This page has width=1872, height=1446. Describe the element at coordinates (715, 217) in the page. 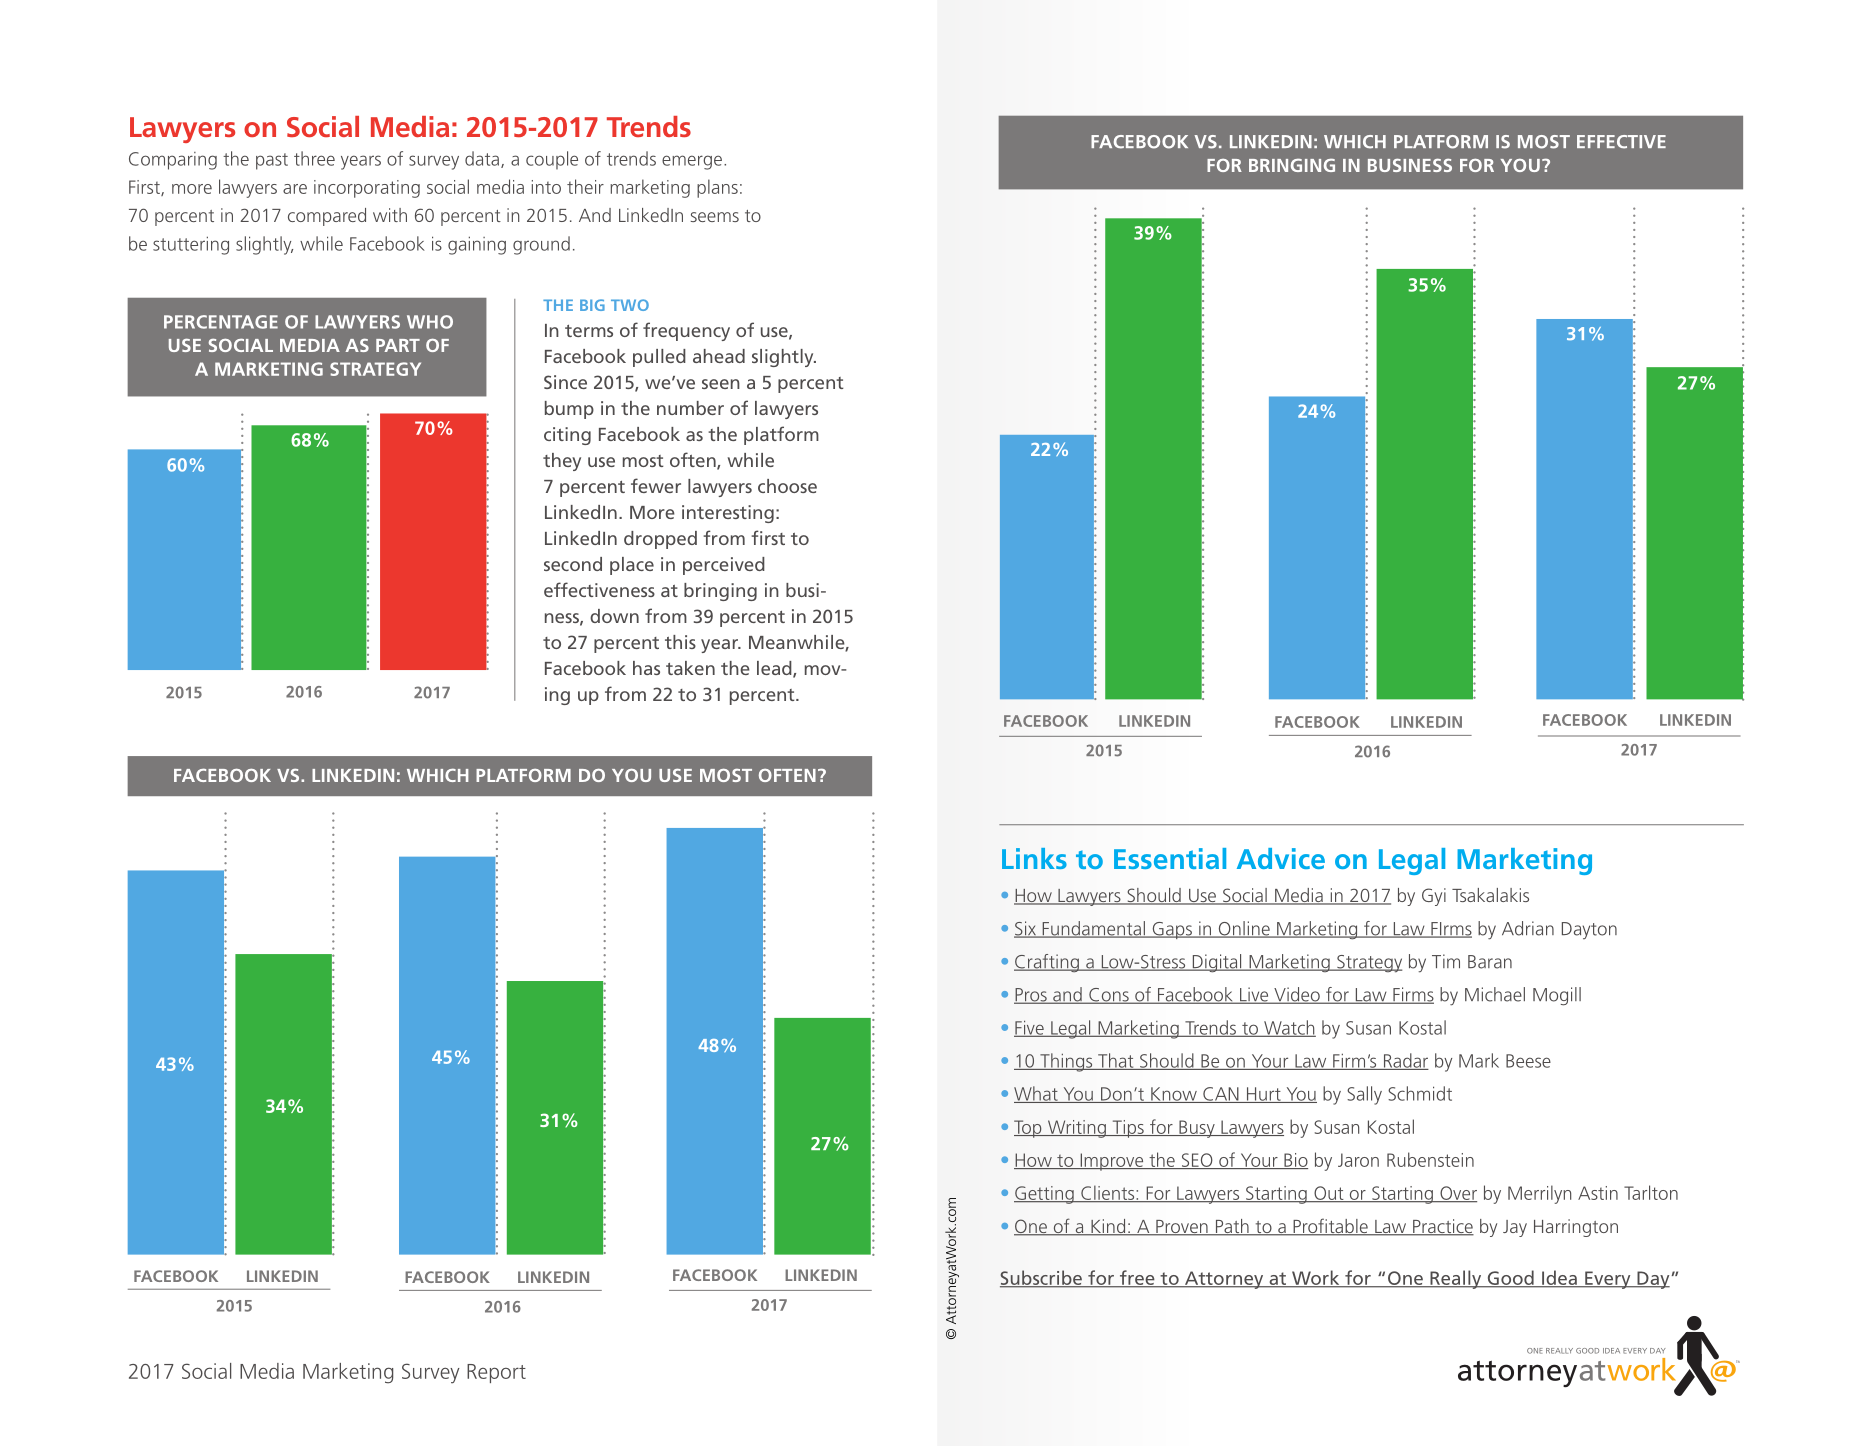

I see `seems` at that location.
